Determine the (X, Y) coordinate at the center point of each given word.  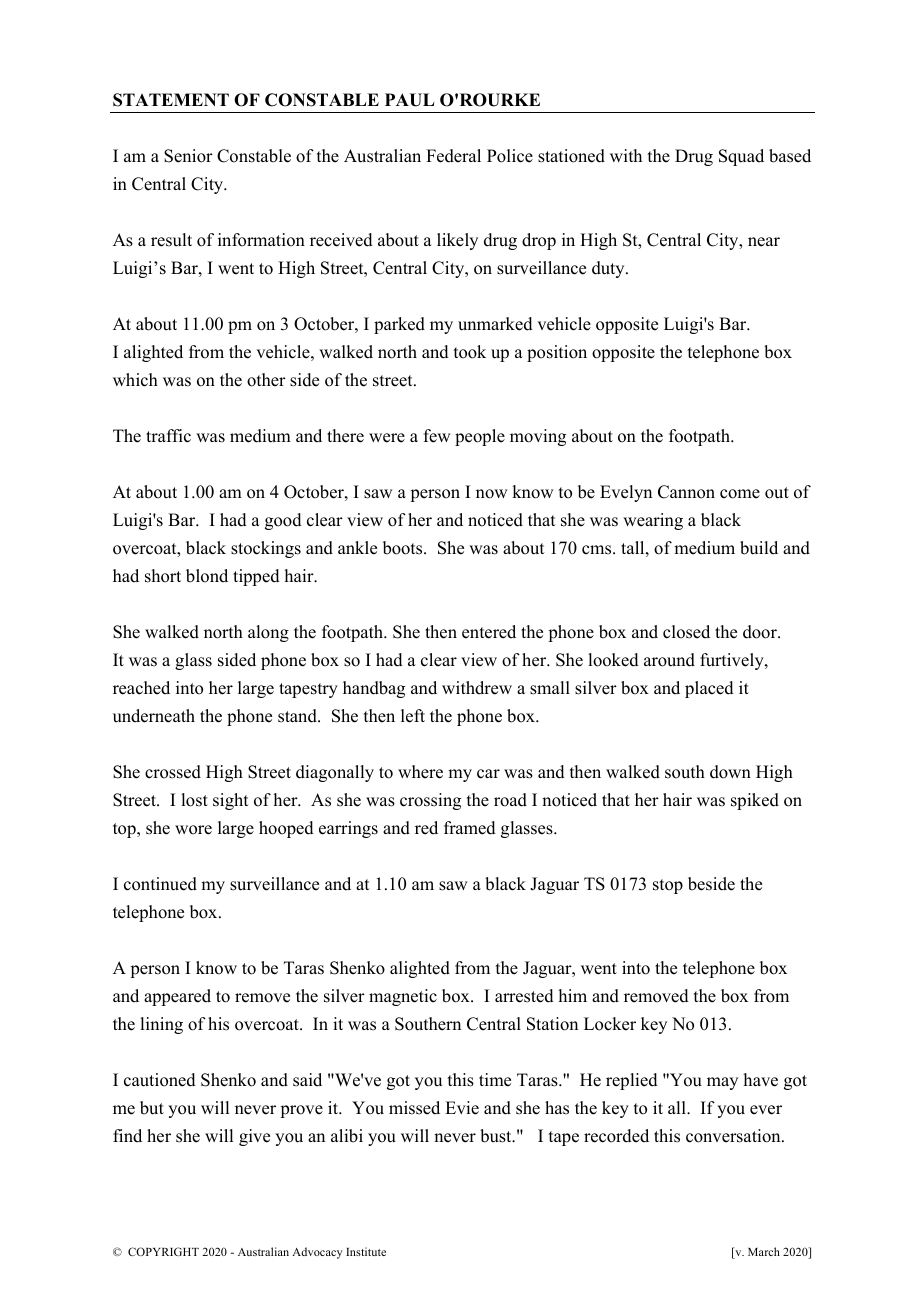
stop (668, 886)
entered (489, 632)
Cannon (686, 492)
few (437, 436)
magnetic (403, 997)
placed (709, 689)
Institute (366, 1251)
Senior (188, 156)
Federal (453, 156)
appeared (177, 997)
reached (141, 688)
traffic (168, 436)
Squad (741, 157)
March (764, 1251)
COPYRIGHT (163, 1251)
